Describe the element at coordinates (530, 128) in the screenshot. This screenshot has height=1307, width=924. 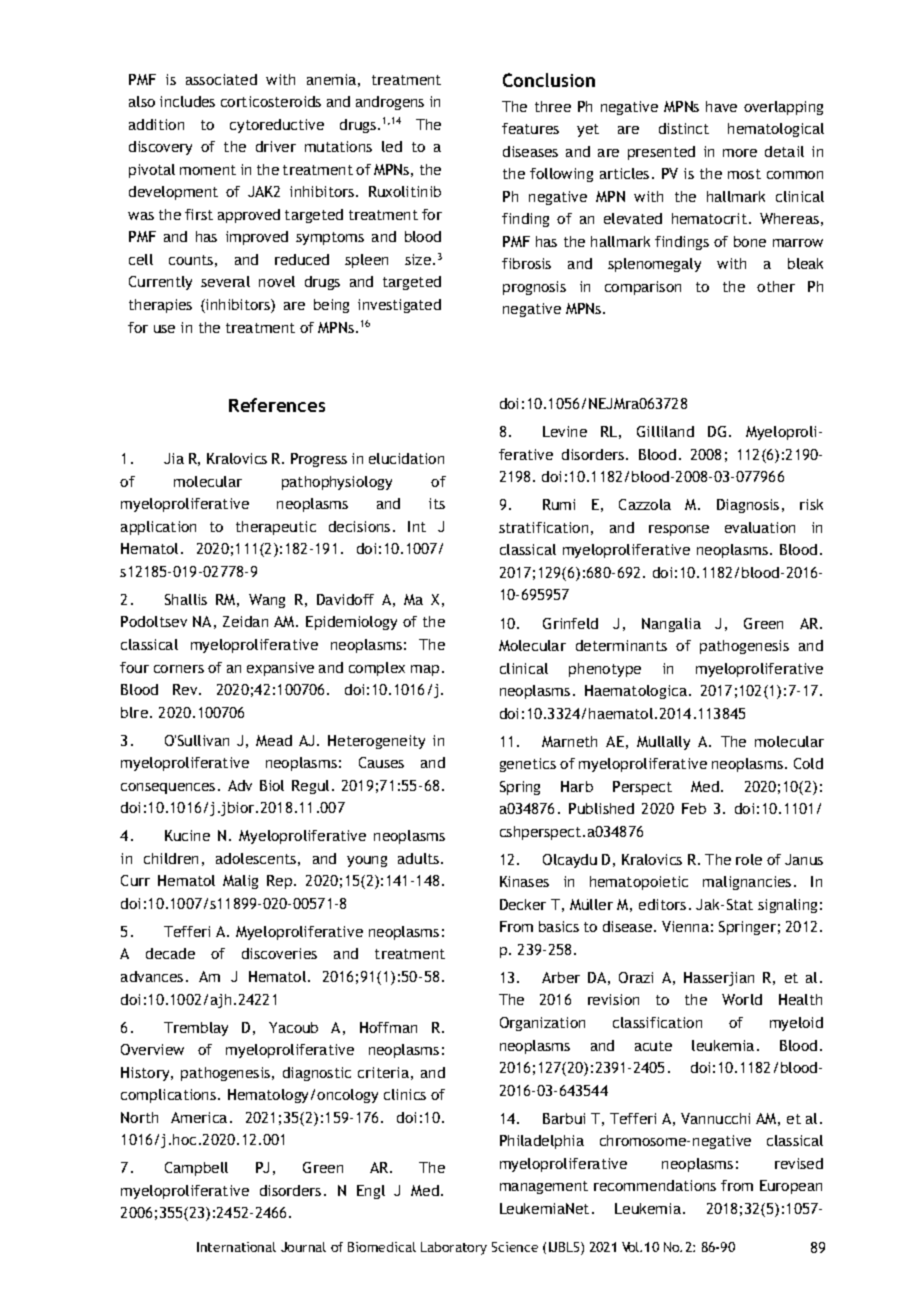
I see `features` at that location.
